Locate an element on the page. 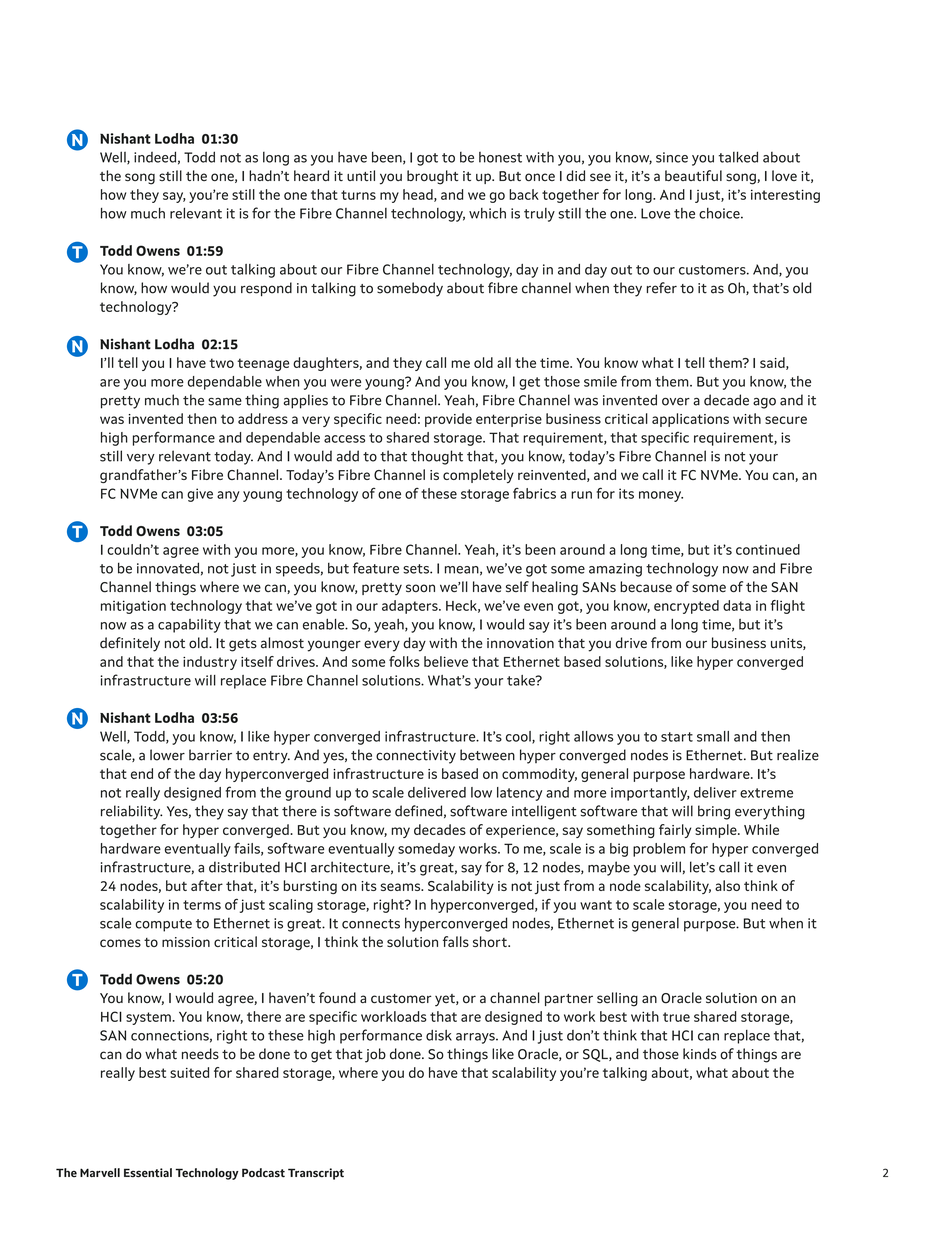 This document has height=1233, width=952. beautiful is located at coordinates (693, 175).
